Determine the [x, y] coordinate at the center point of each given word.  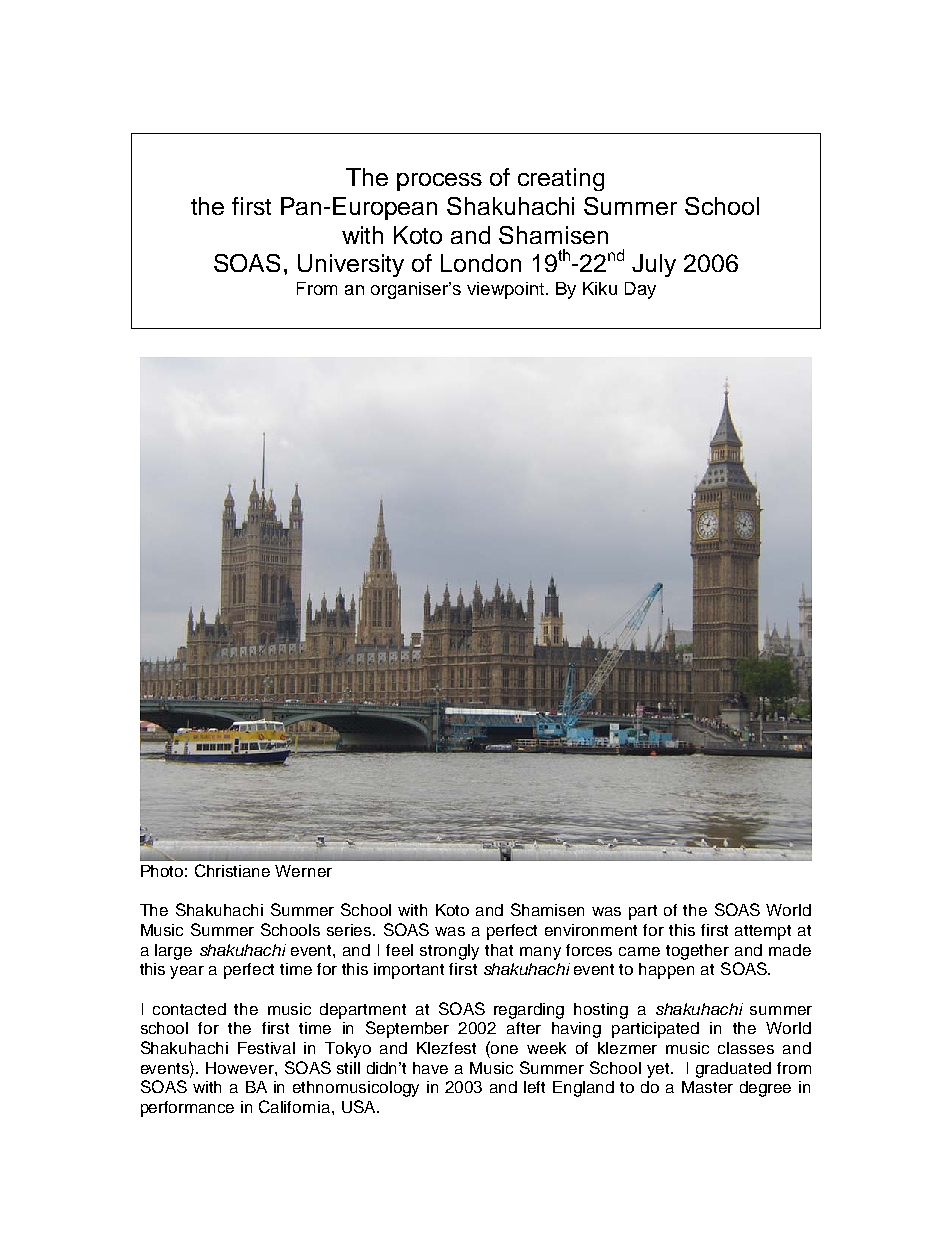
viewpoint [507, 290]
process [439, 182]
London [481, 263]
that [499, 950]
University [351, 265]
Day [640, 290]
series [350, 930]
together [697, 952]
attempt [763, 932]
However [241, 1068]
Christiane [232, 870]
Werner [303, 871]
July [654, 265]
